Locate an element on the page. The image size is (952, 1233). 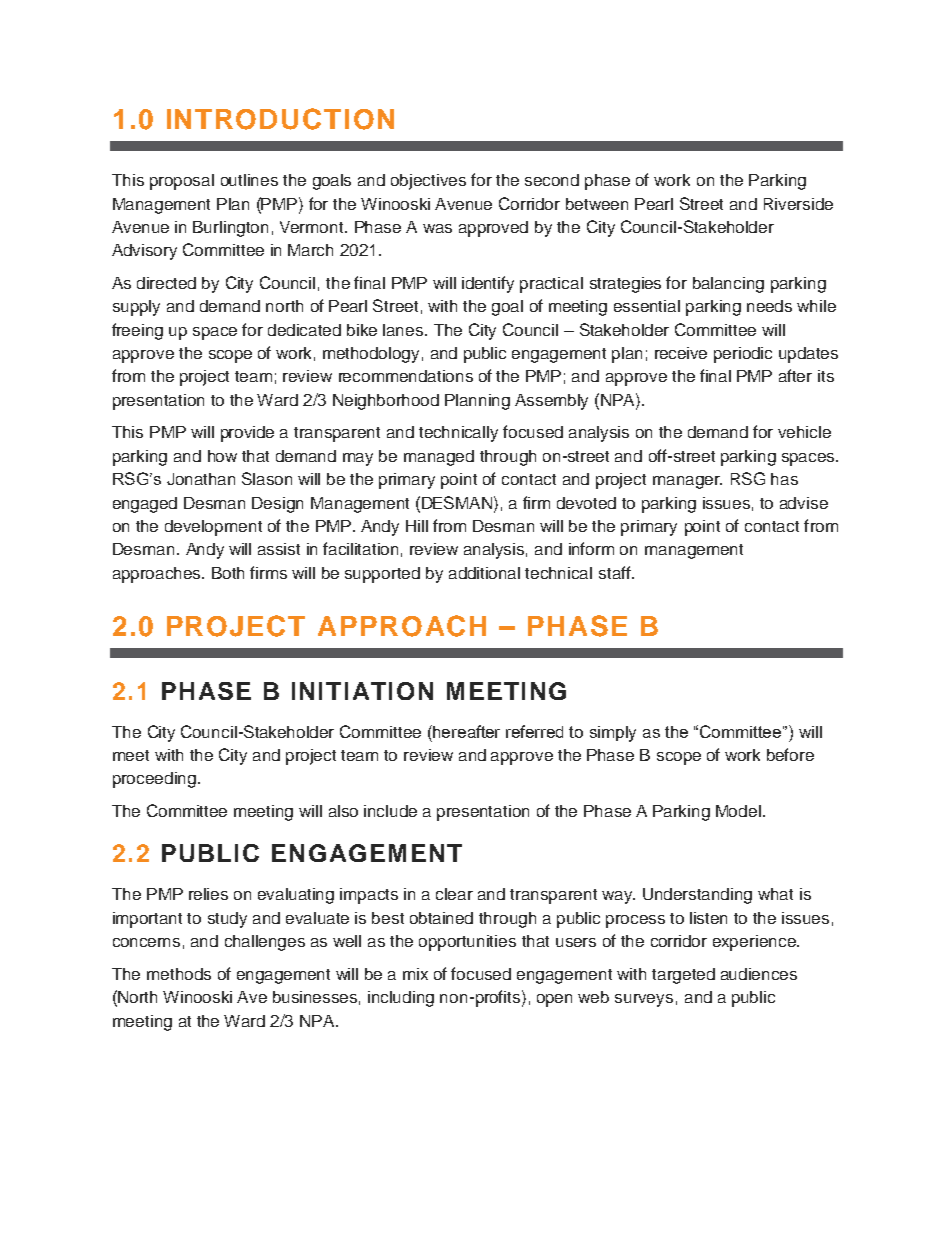
advise is located at coordinates (804, 503).
